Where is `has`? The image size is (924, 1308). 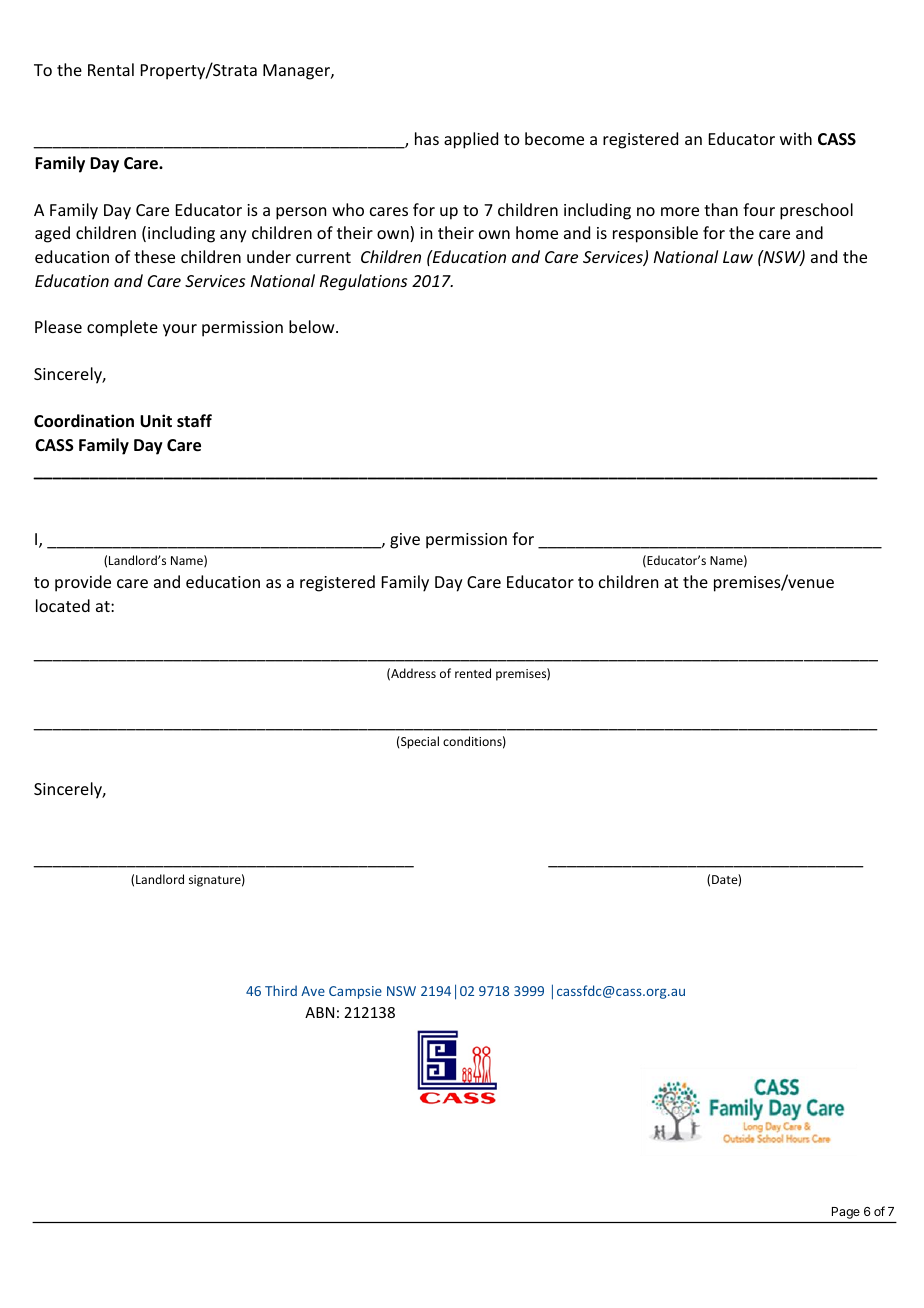
has is located at coordinates (427, 138).
